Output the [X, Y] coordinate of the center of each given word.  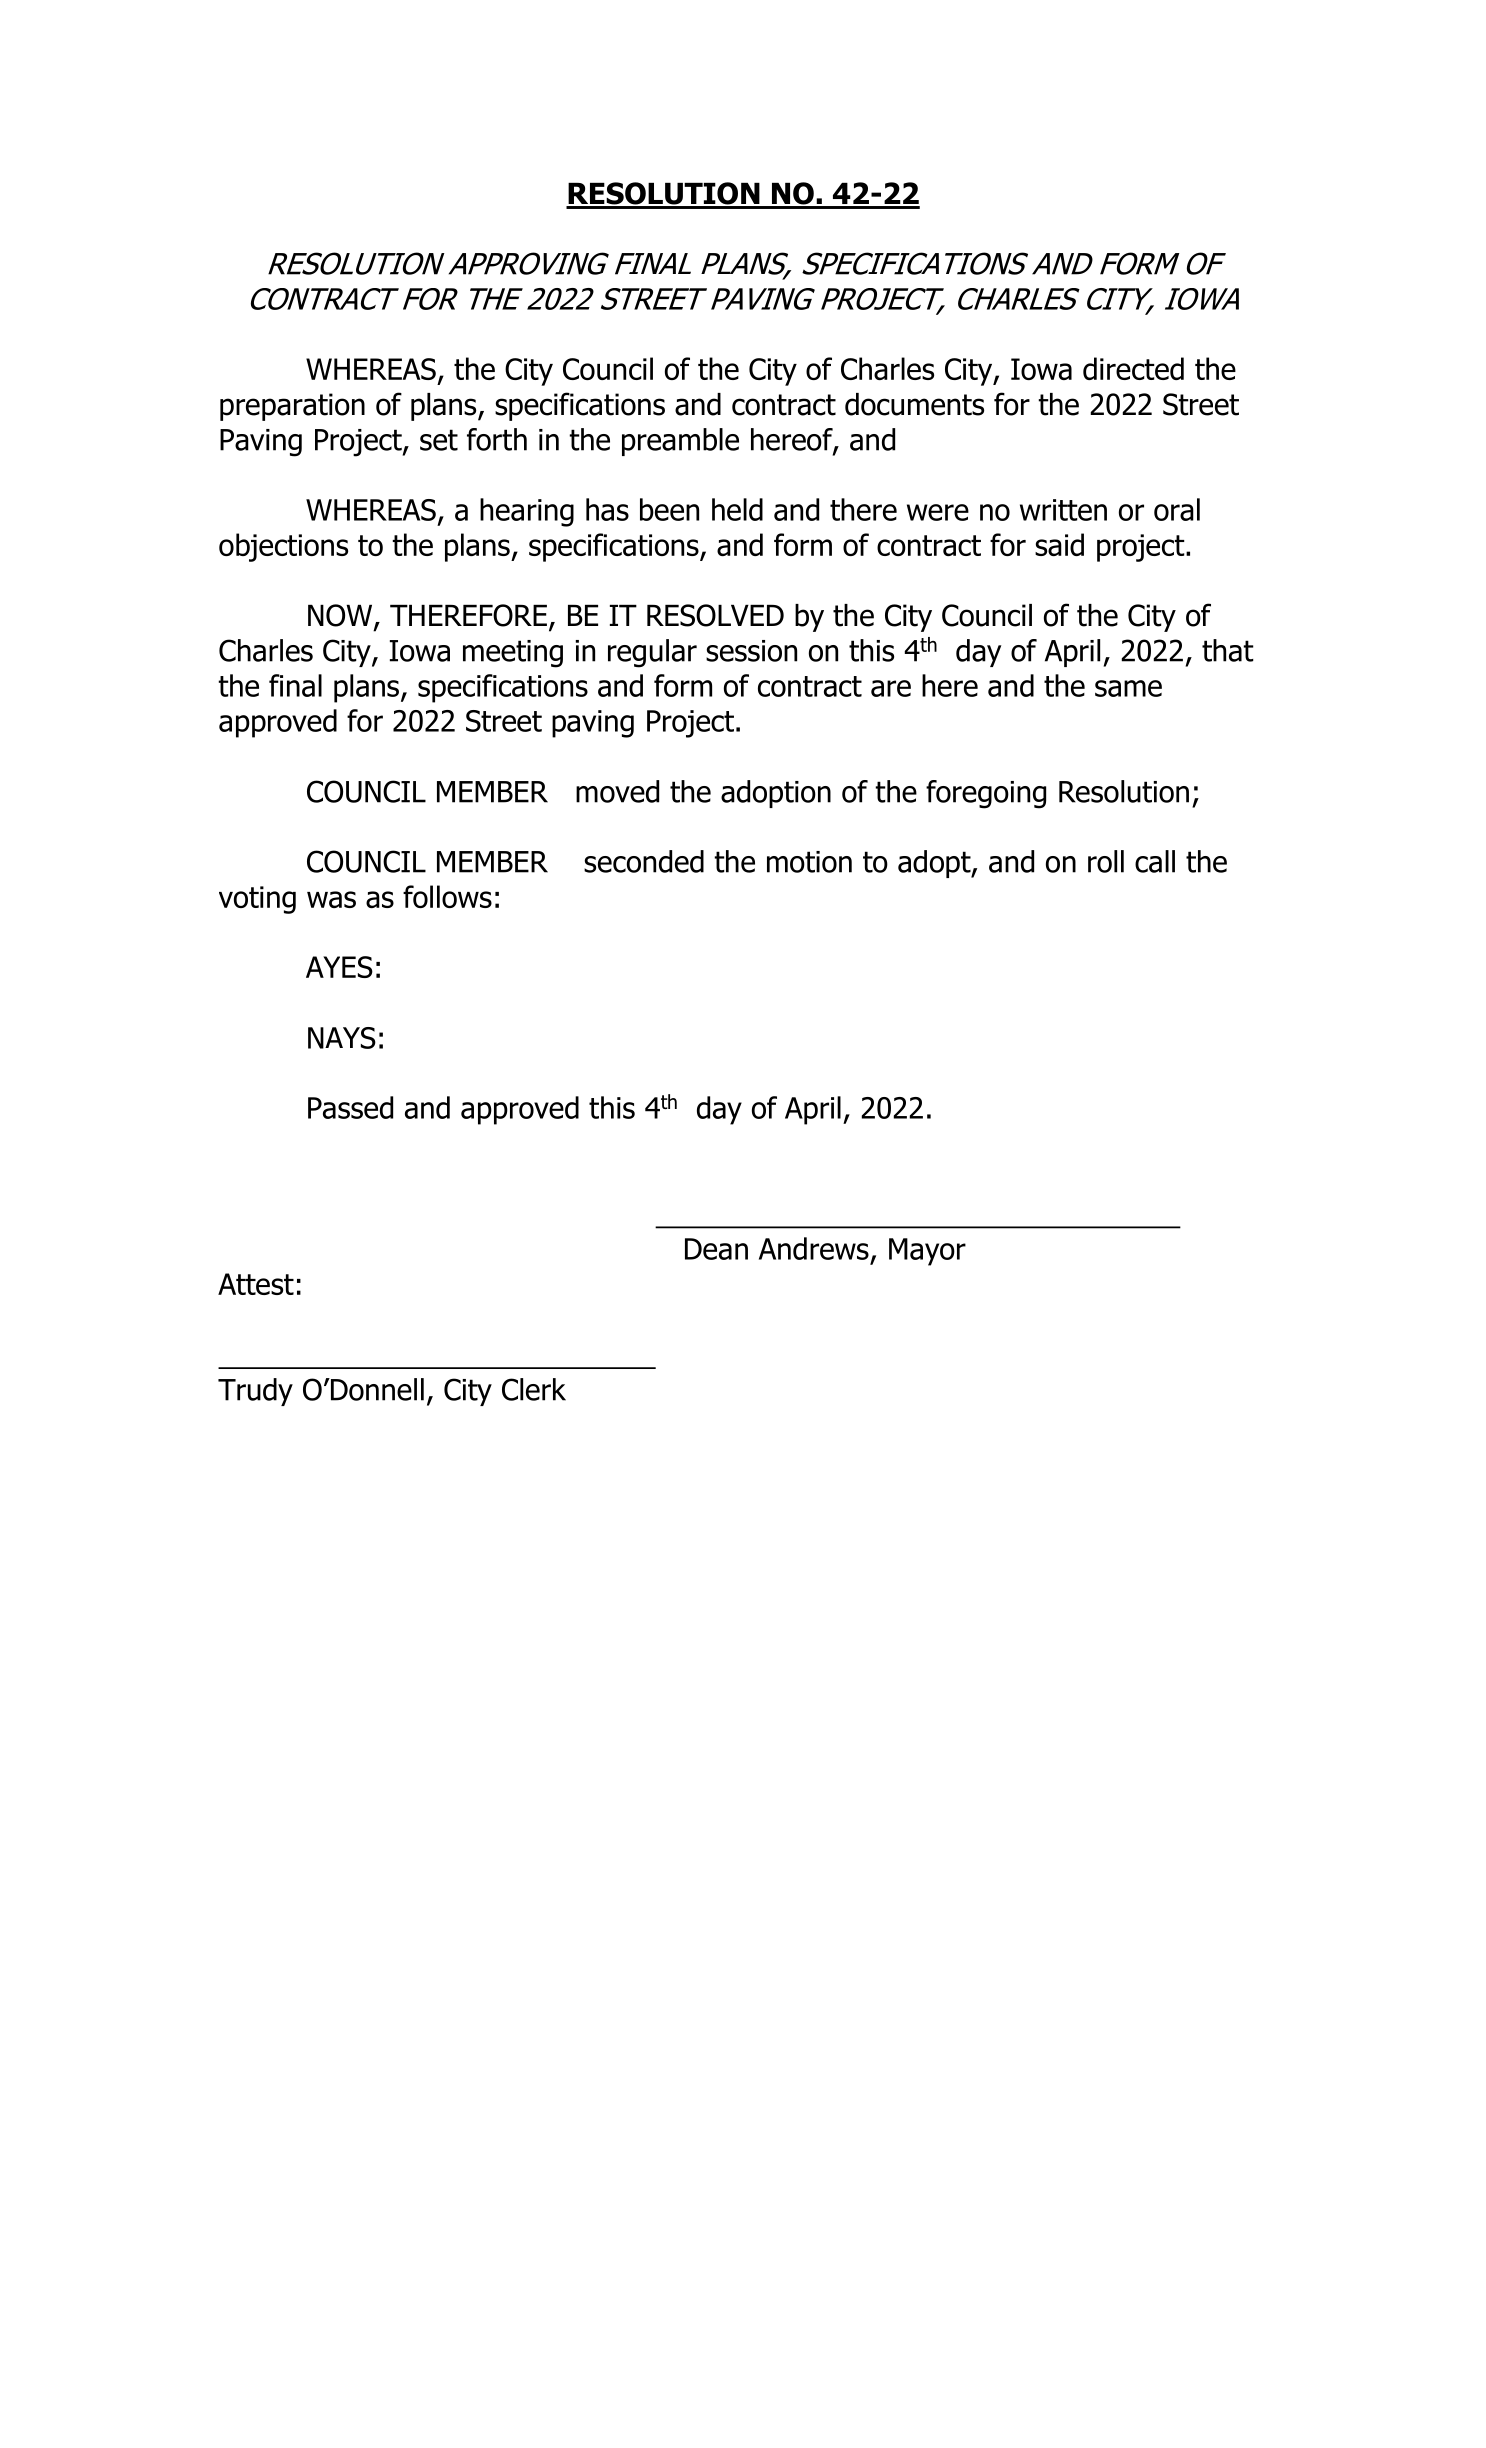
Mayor [927, 1252]
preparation [292, 407]
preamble [680, 442]
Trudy [255, 1392]
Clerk [534, 1389]
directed [1133, 368]
